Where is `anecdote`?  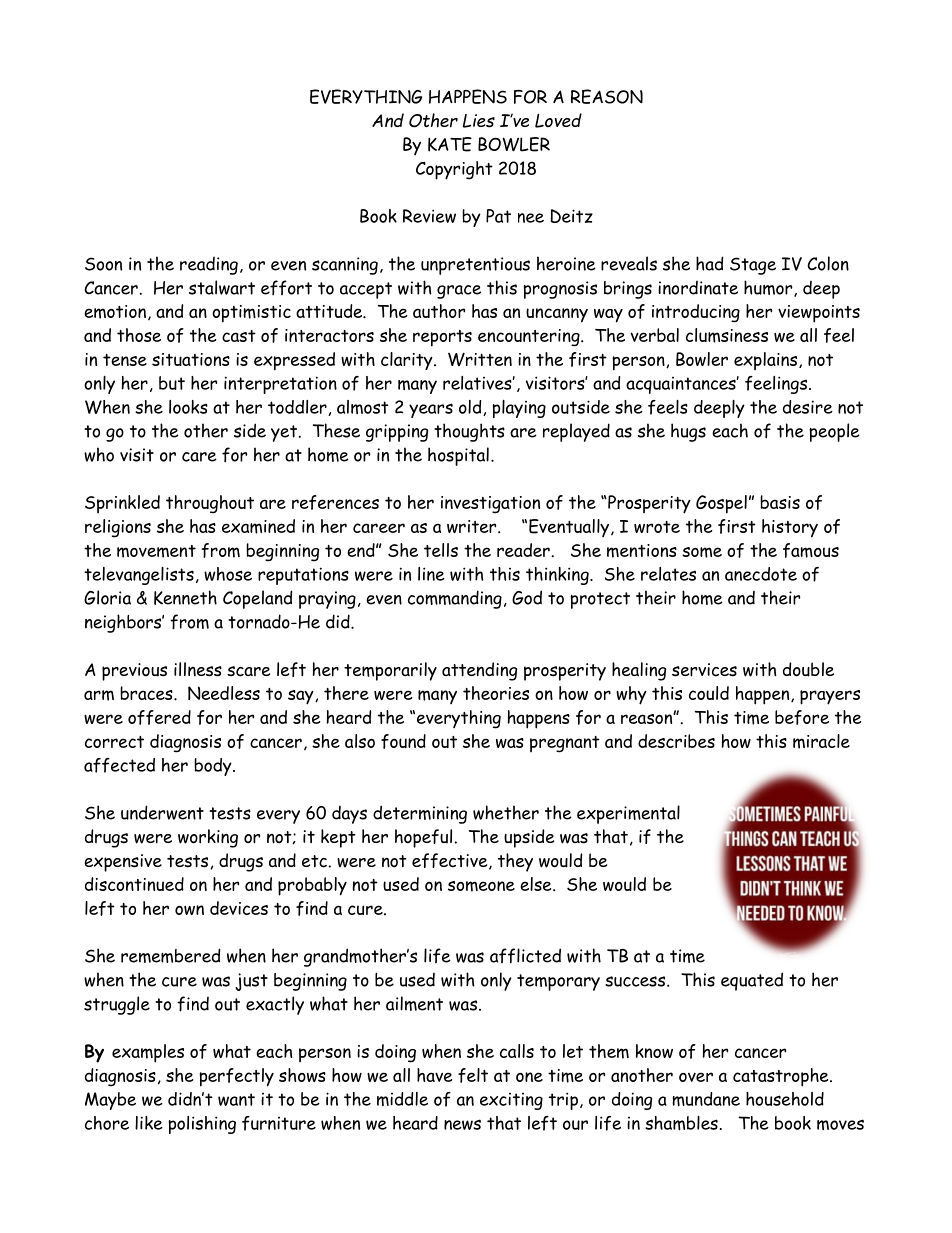
anecdote is located at coordinates (761, 574).
